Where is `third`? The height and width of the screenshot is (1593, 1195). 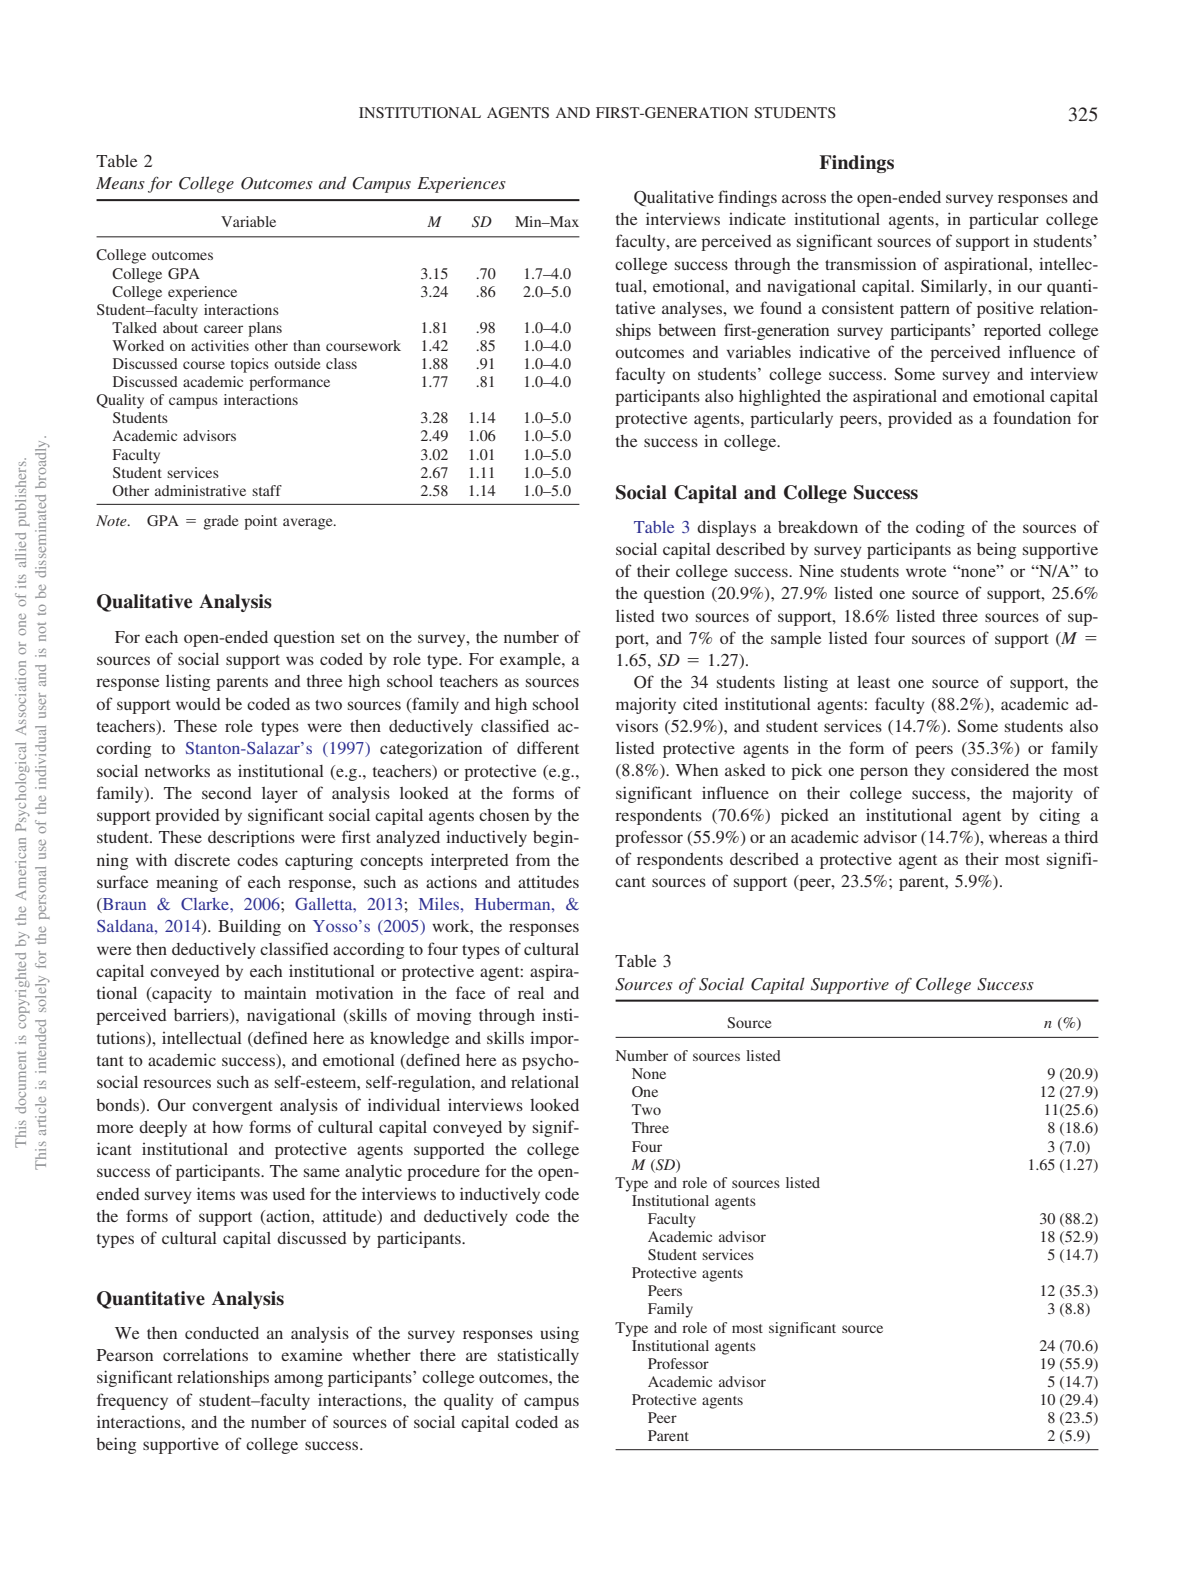 third is located at coordinates (1081, 836).
